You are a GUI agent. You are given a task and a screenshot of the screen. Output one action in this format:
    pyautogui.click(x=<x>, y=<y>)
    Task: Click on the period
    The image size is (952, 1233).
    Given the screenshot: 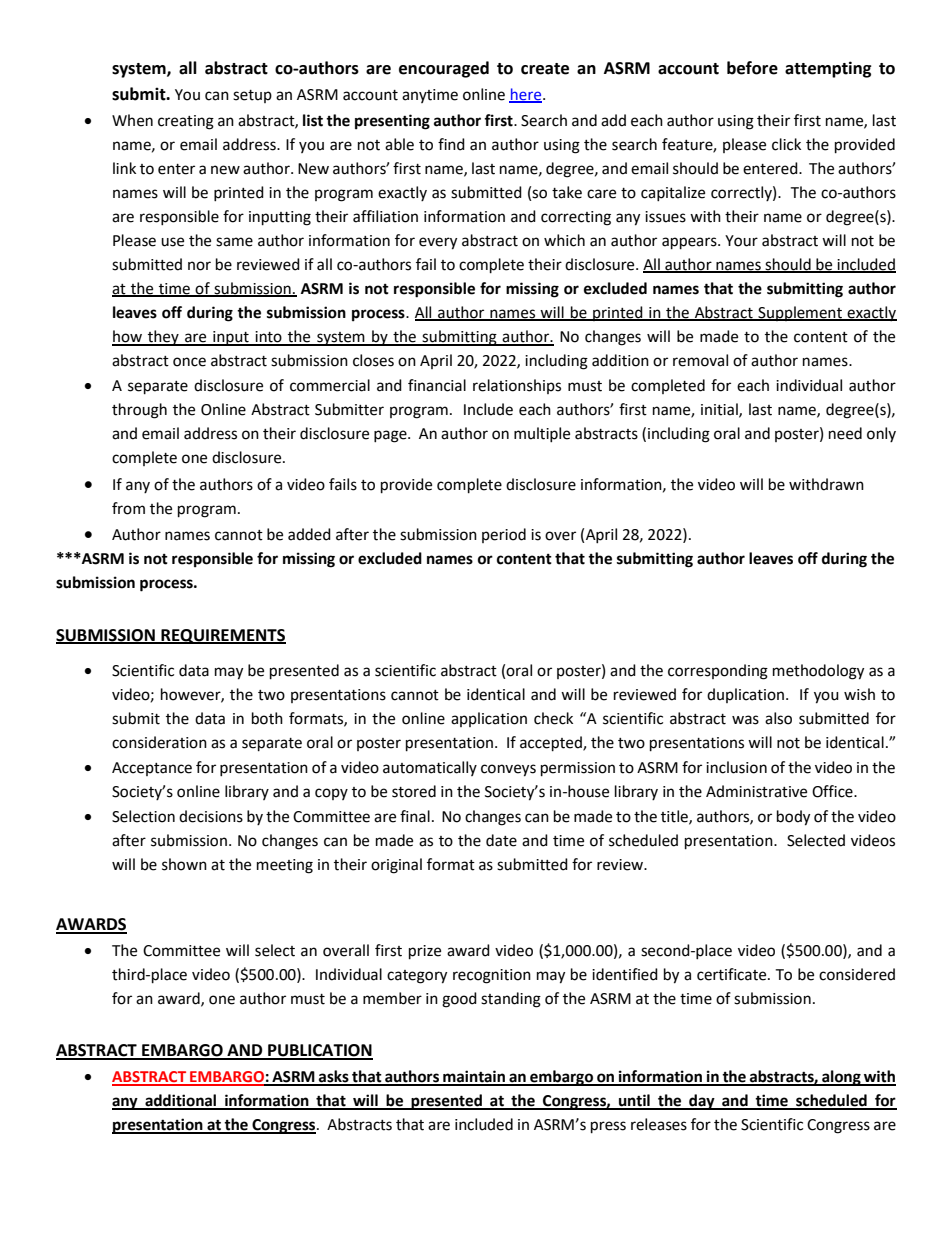 What is the action you would take?
    pyautogui.click(x=504, y=535)
